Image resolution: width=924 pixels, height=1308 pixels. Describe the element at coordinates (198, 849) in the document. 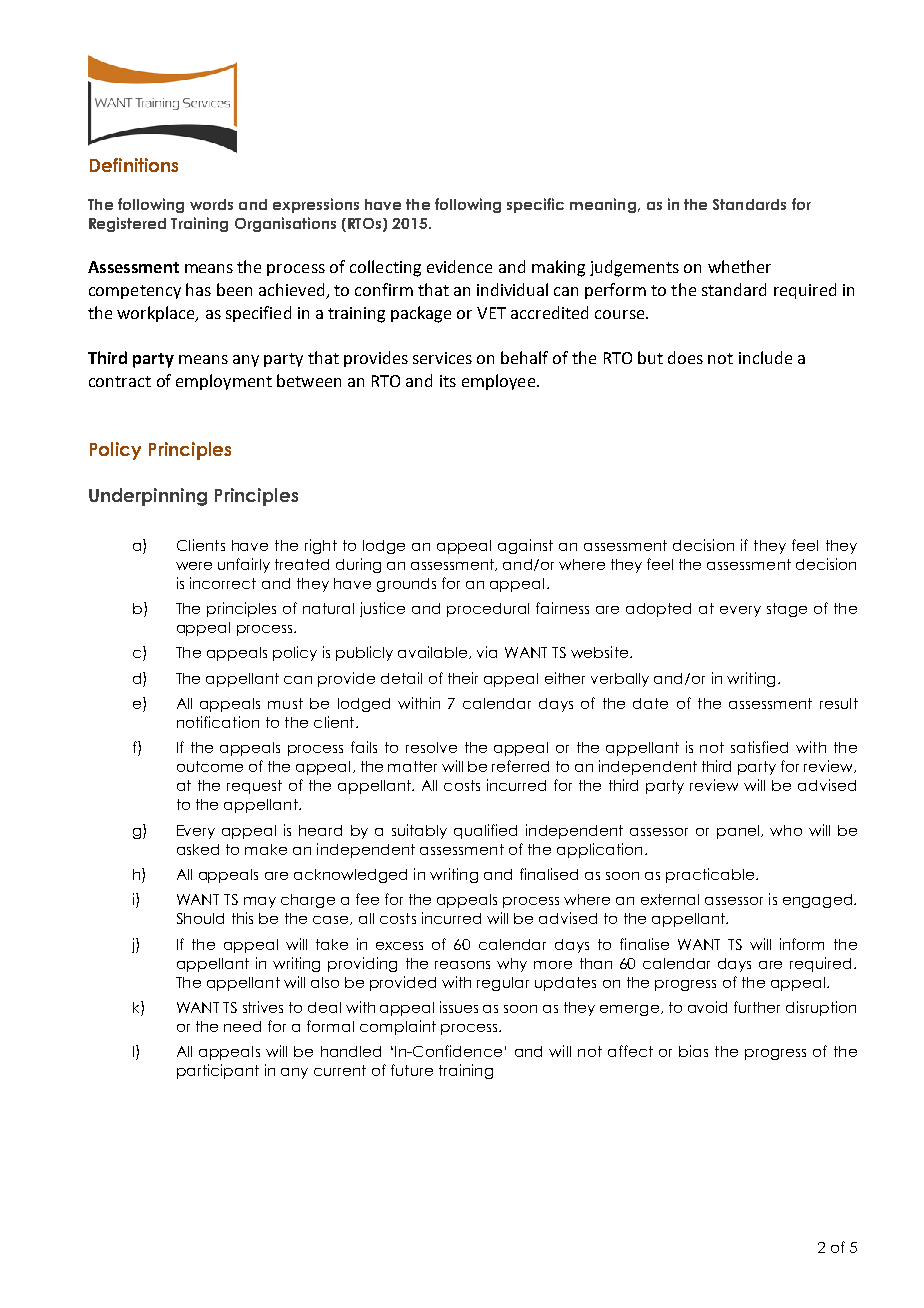

I see `asked` at that location.
